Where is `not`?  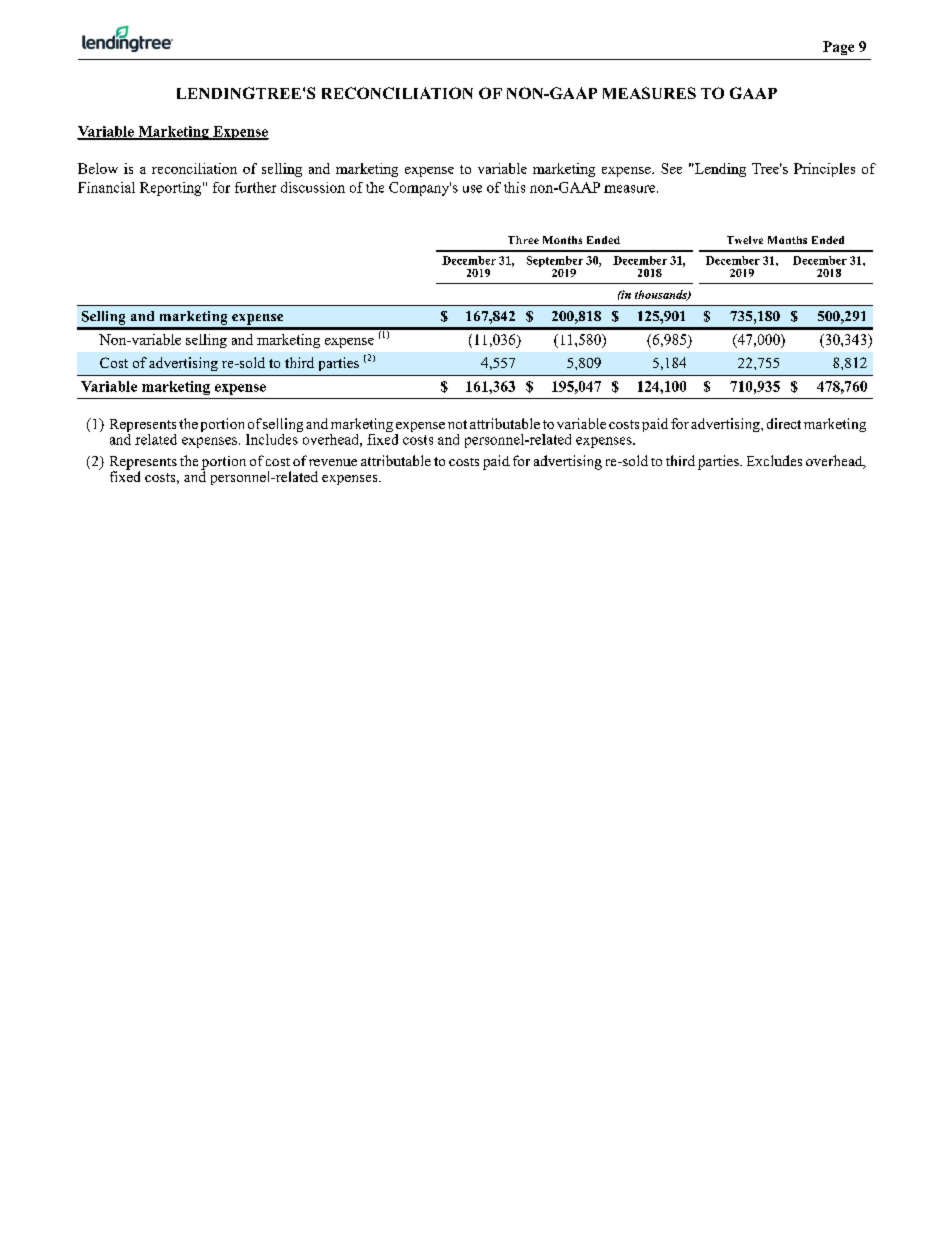 not is located at coordinates (457, 424).
